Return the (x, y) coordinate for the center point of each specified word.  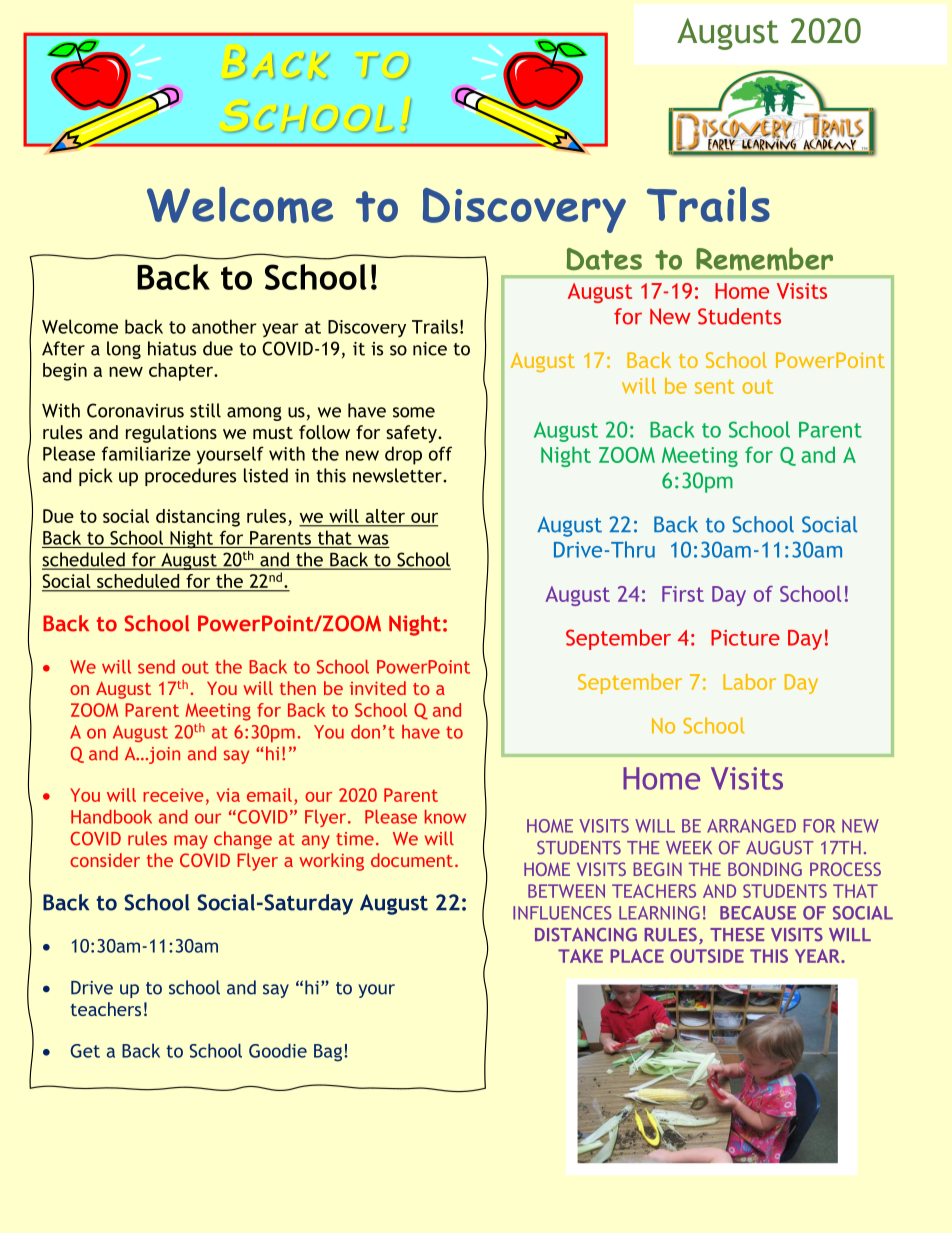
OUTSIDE (707, 956)
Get (85, 1051)
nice (430, 349)
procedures (190, 477)
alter (385, 516)
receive (173, 795)
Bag (328, 1053)
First (683, 594)
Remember (764, 259)
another (224, 326)
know (445, 817)
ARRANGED (751, 826)
